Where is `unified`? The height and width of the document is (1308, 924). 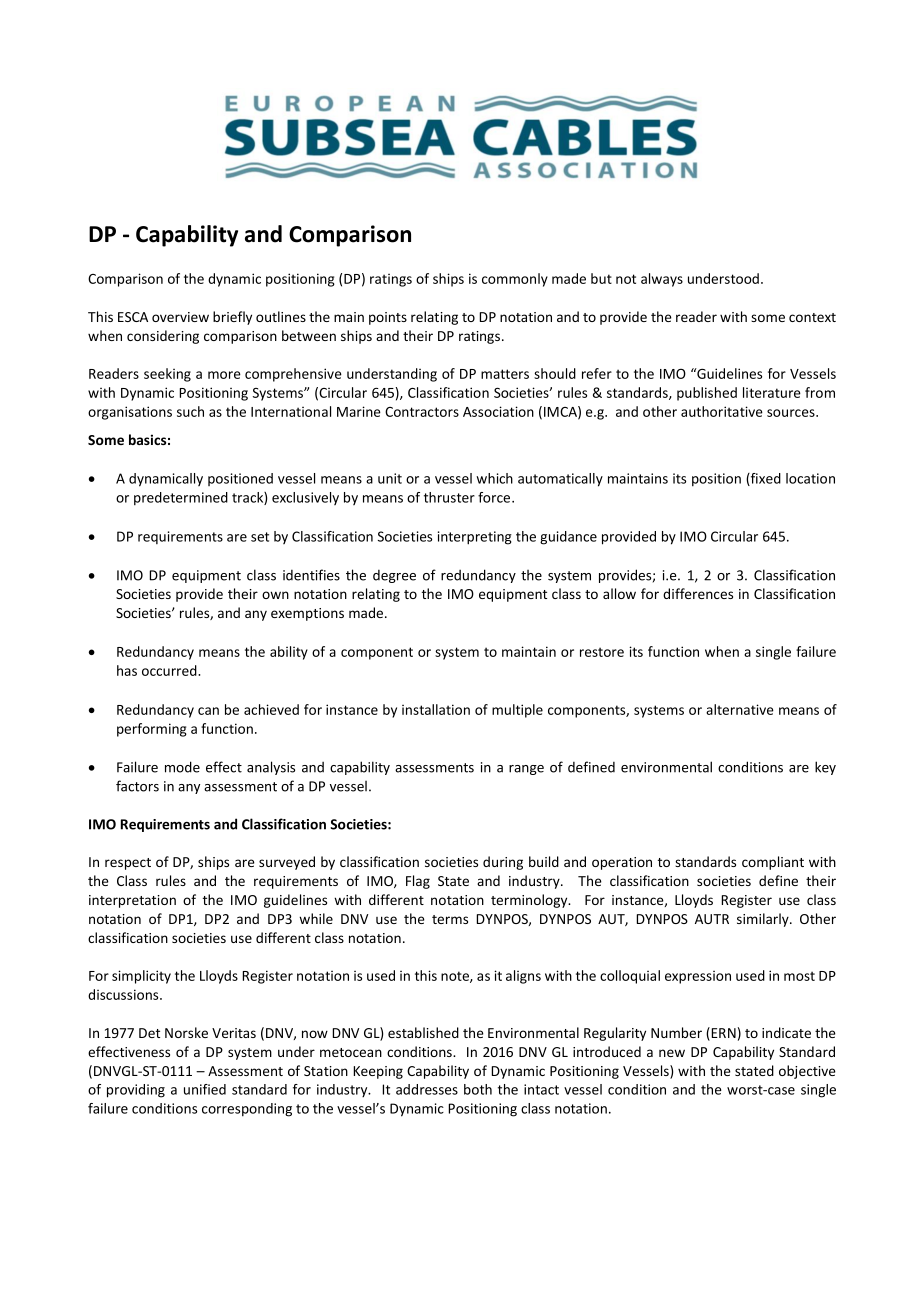
unified is located at coordinates (205, 1089).
